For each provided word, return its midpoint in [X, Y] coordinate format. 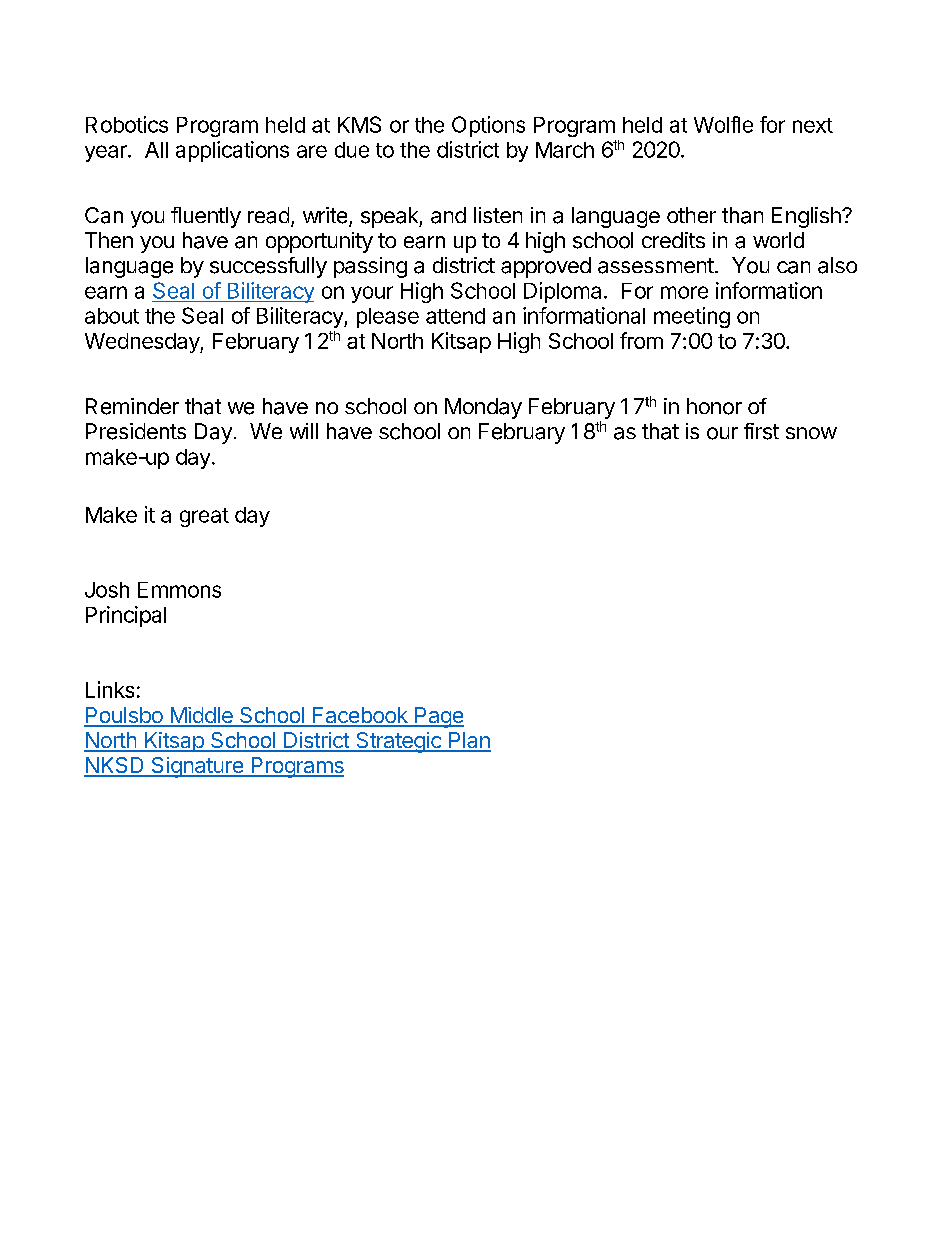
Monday [483, 408]
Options [488, 126]
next [813, 125]
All [156, 150]
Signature [197, 767]
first [761, 431]
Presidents [136, 431]
